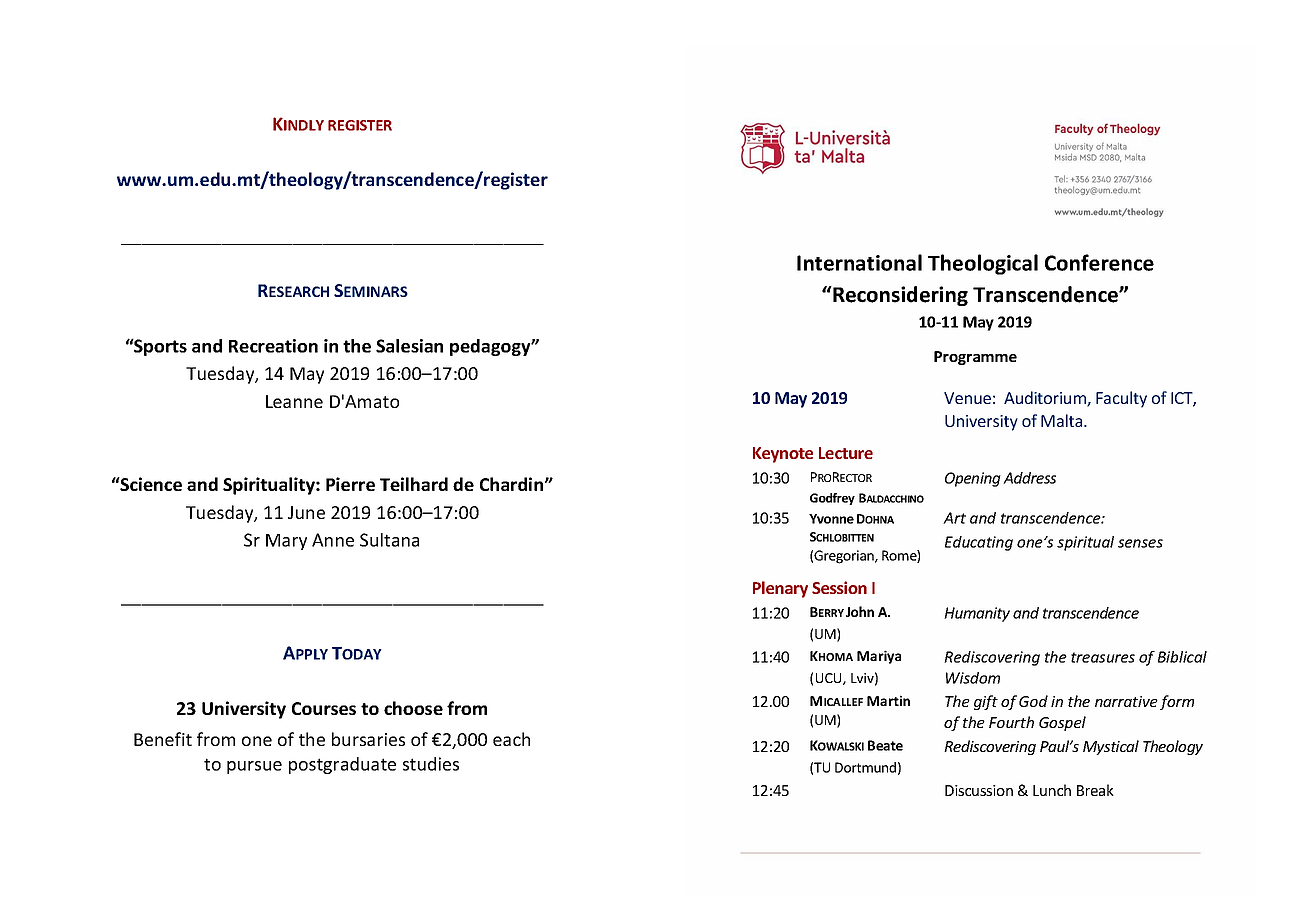 This screenshot has height=924, width=1308. I want to click on Martin, so click(888, 700).
